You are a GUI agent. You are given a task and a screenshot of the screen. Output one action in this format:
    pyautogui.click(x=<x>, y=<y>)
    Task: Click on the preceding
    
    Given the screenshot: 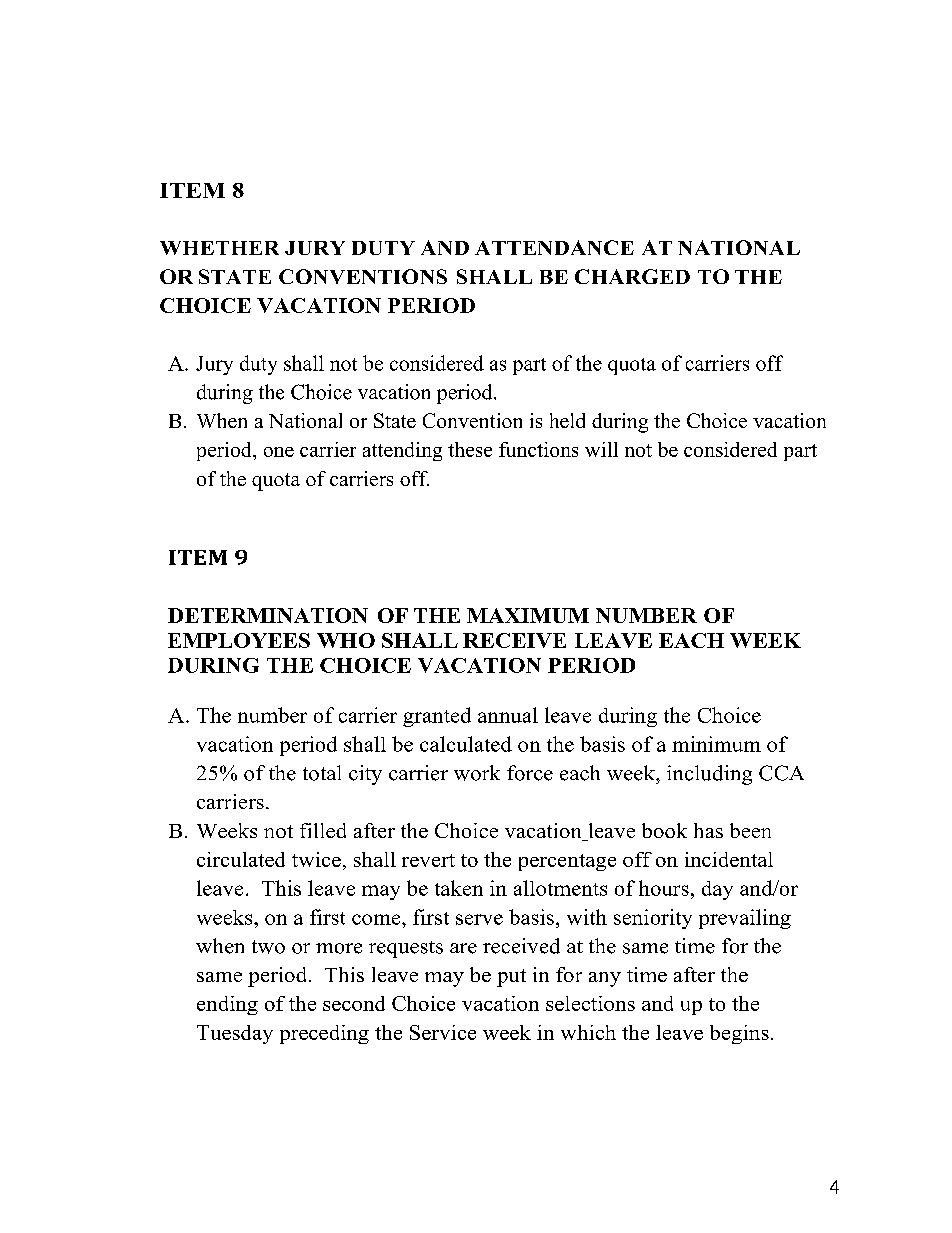 What is the action you would take?
    pyautogui.click(x=324, y=1034)
